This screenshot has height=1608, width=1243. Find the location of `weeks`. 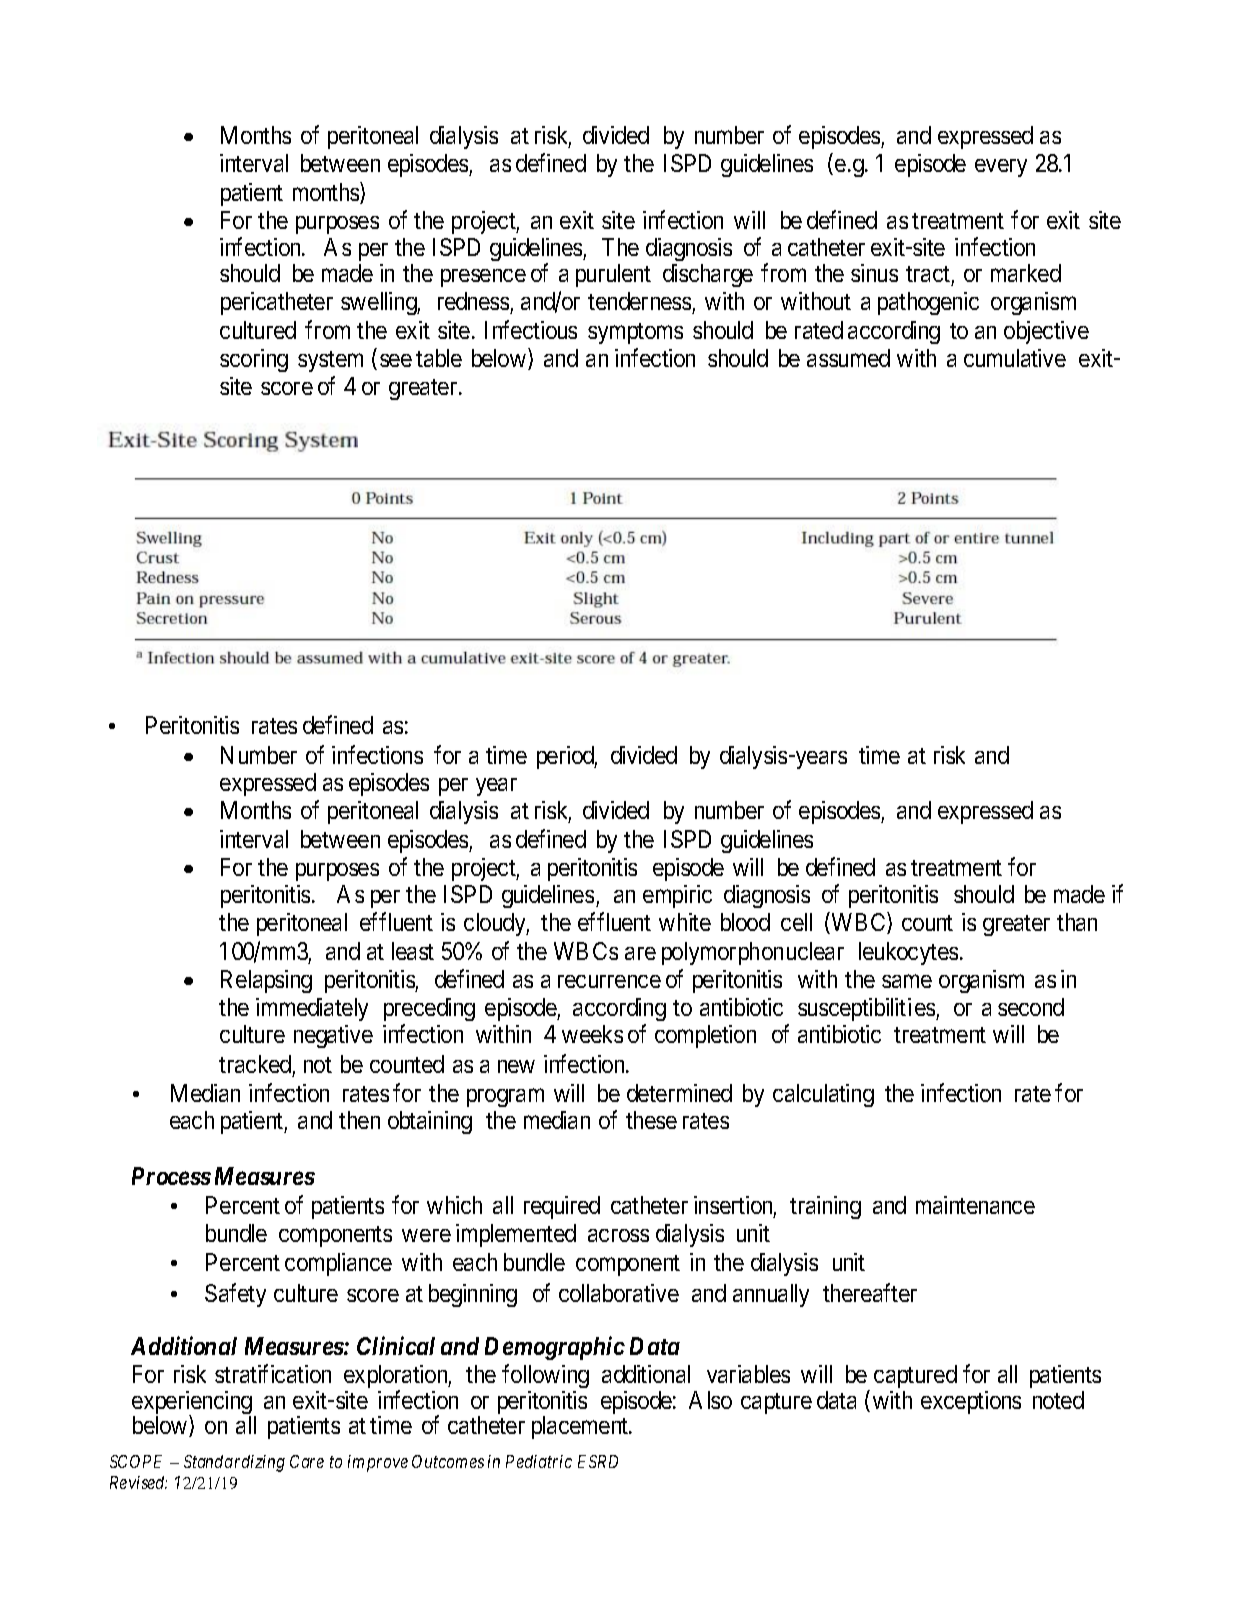

weeks is located at coordinates (592, 1034).
